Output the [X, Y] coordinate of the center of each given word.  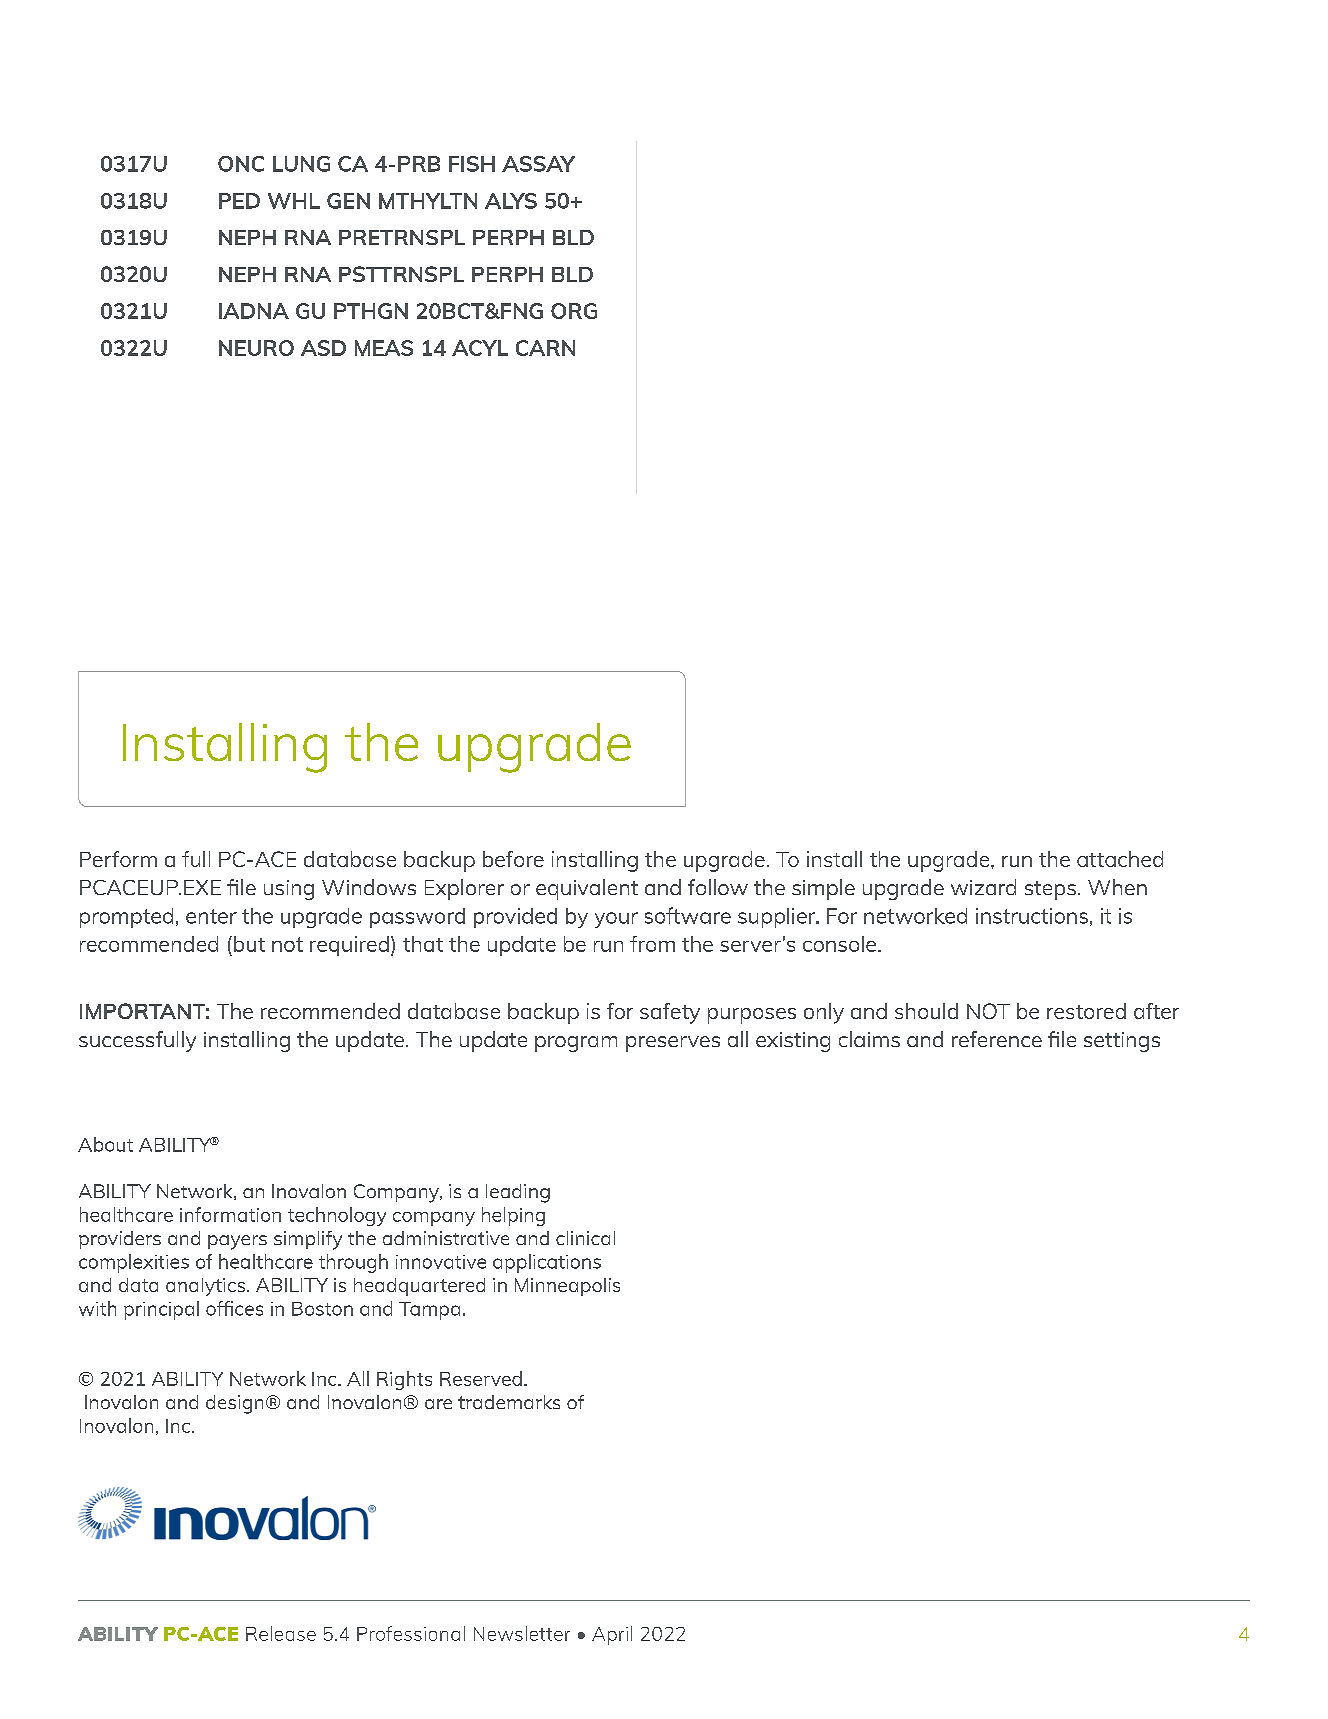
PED [239, 201]
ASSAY [538, 164]
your [616, 920]
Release [281, 1633]
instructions [1032, 916]
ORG [574, 311]
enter [211, 916]
